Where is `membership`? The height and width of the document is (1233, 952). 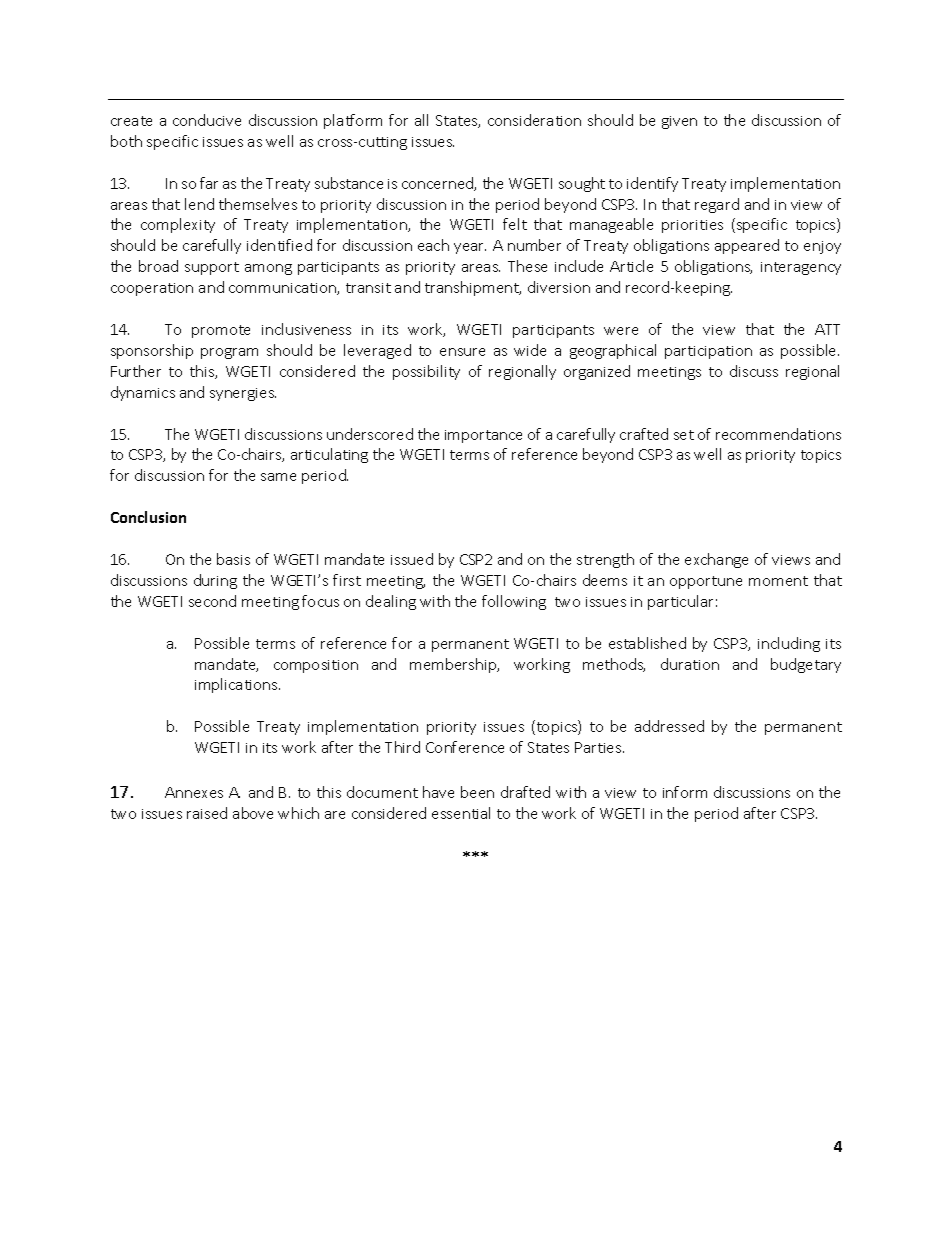 membership is located at coordinates (454, 665).
